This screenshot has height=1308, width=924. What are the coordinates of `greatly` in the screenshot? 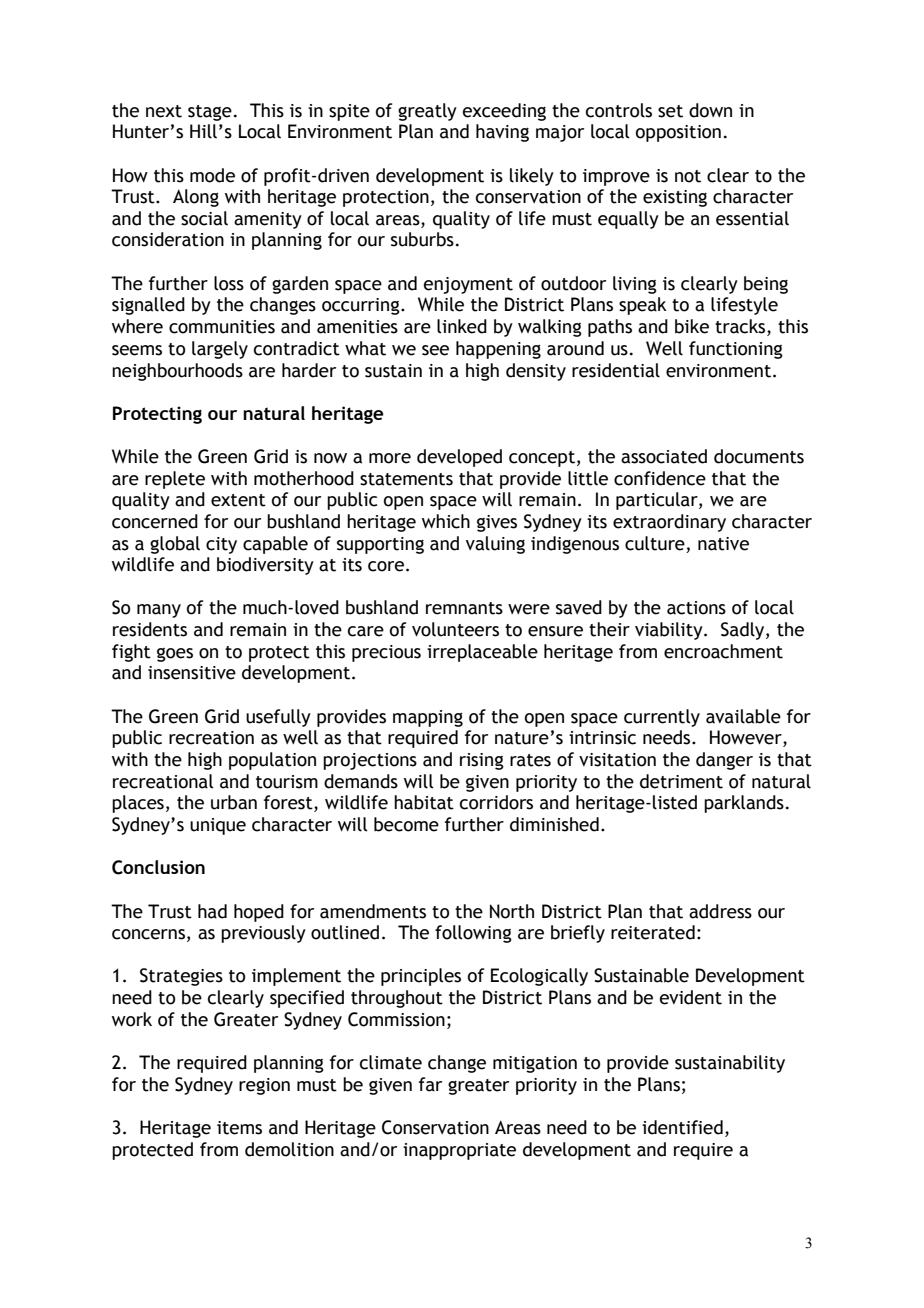 It's located at (427, 112).
